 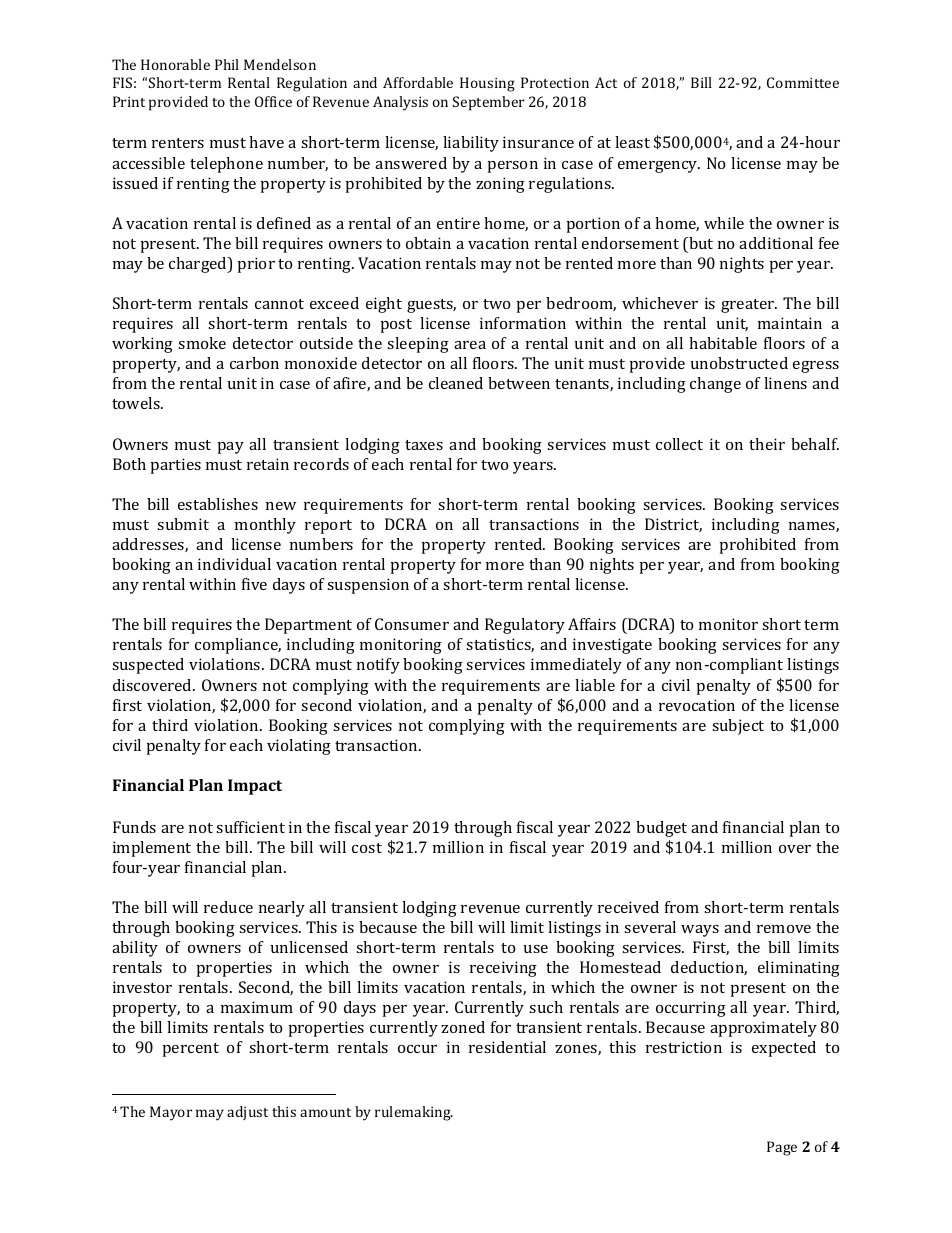 I want to click on cost, so click(x=367, y=848).
